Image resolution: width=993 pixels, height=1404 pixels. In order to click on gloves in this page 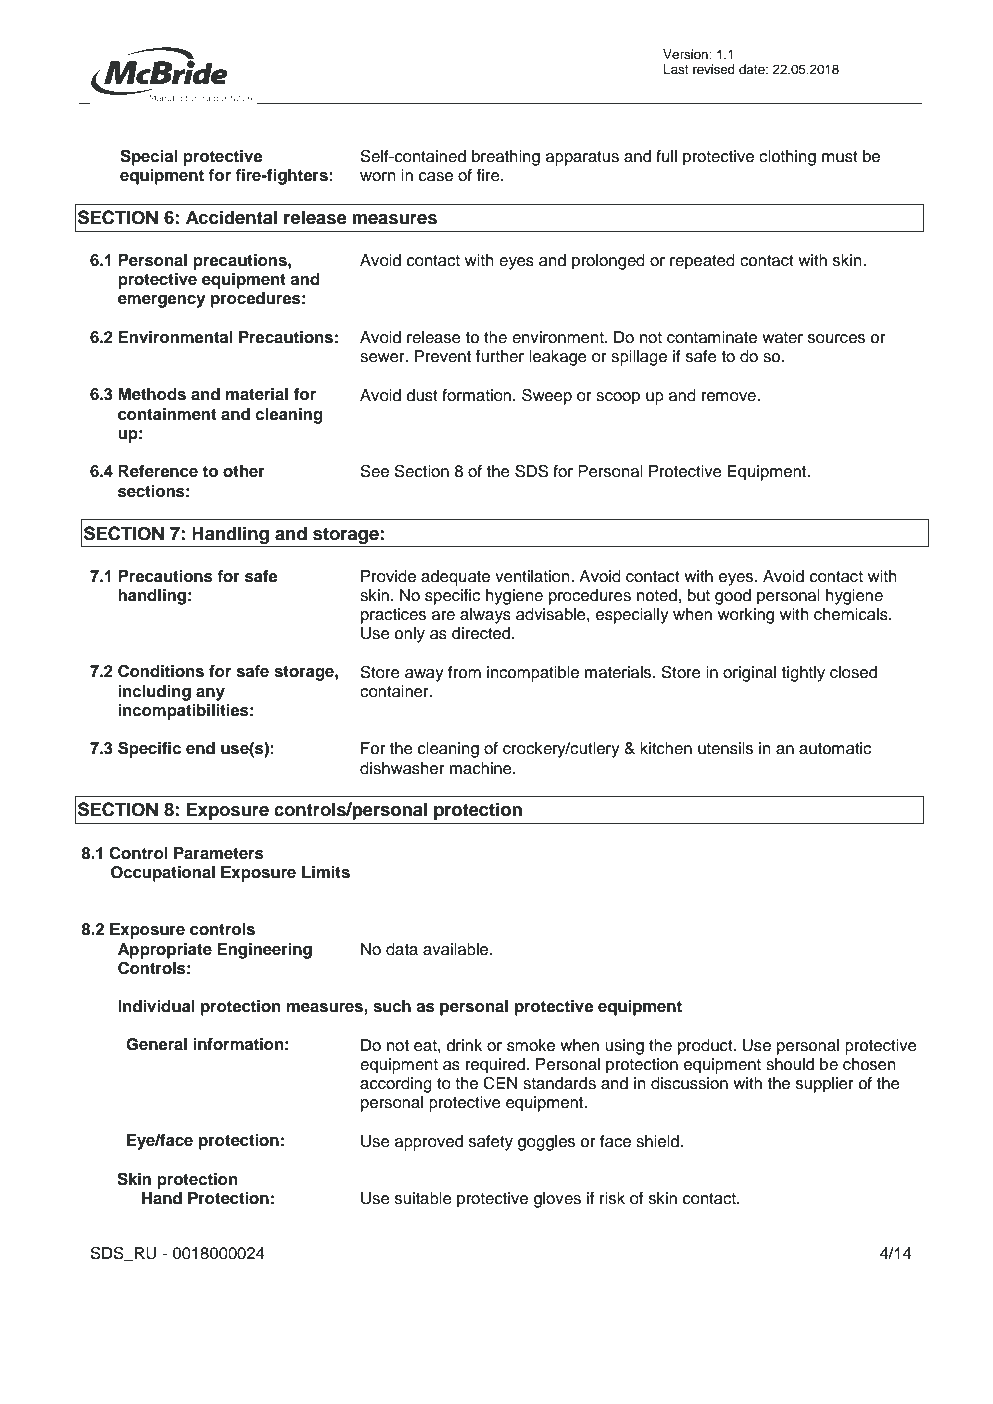, I will do `click(557, 1200)`.
